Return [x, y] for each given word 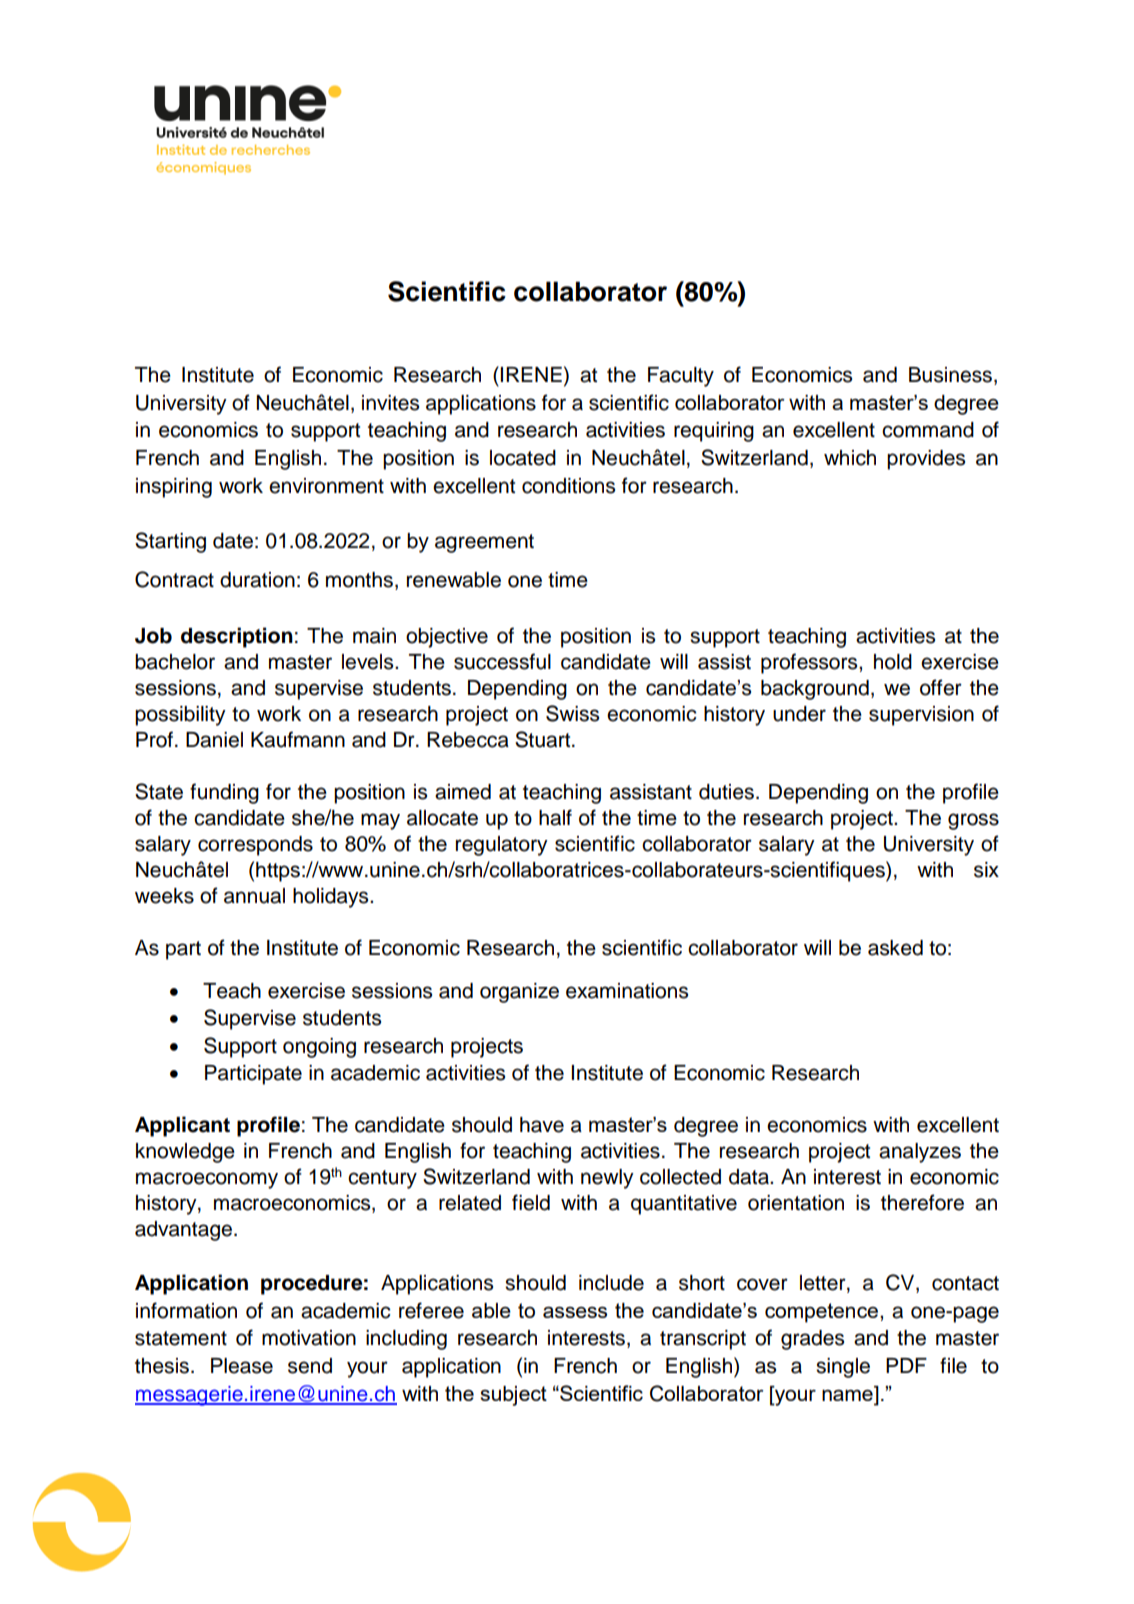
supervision [921, 716]
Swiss [572, 713]
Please [242, 1366]
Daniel [214, 740]
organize [519, 993]
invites [390, 403]
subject [513, 1396]
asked [895, 948]
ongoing [319, 1048]
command [928, 430]
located [523, 458]
